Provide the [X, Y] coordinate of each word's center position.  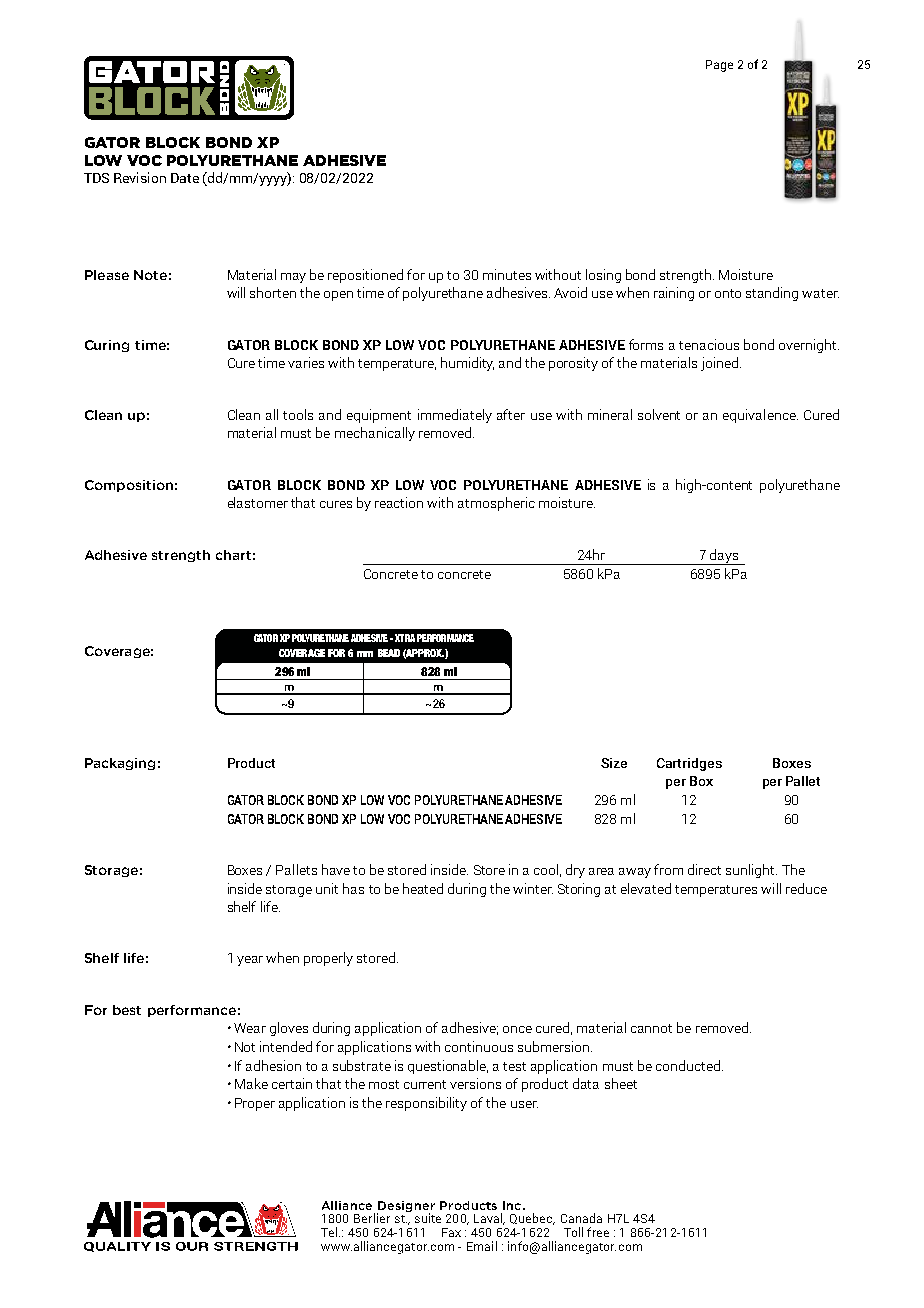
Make [251, 1083]
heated [423, 888]
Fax [451, 1232]
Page [719, 66]
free [598, 1232]
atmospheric [496, 504]
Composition [129, 486]
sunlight [751, 871]
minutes [507, 274]
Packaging [120, 764]
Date [185, 178]
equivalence [760, 416]
